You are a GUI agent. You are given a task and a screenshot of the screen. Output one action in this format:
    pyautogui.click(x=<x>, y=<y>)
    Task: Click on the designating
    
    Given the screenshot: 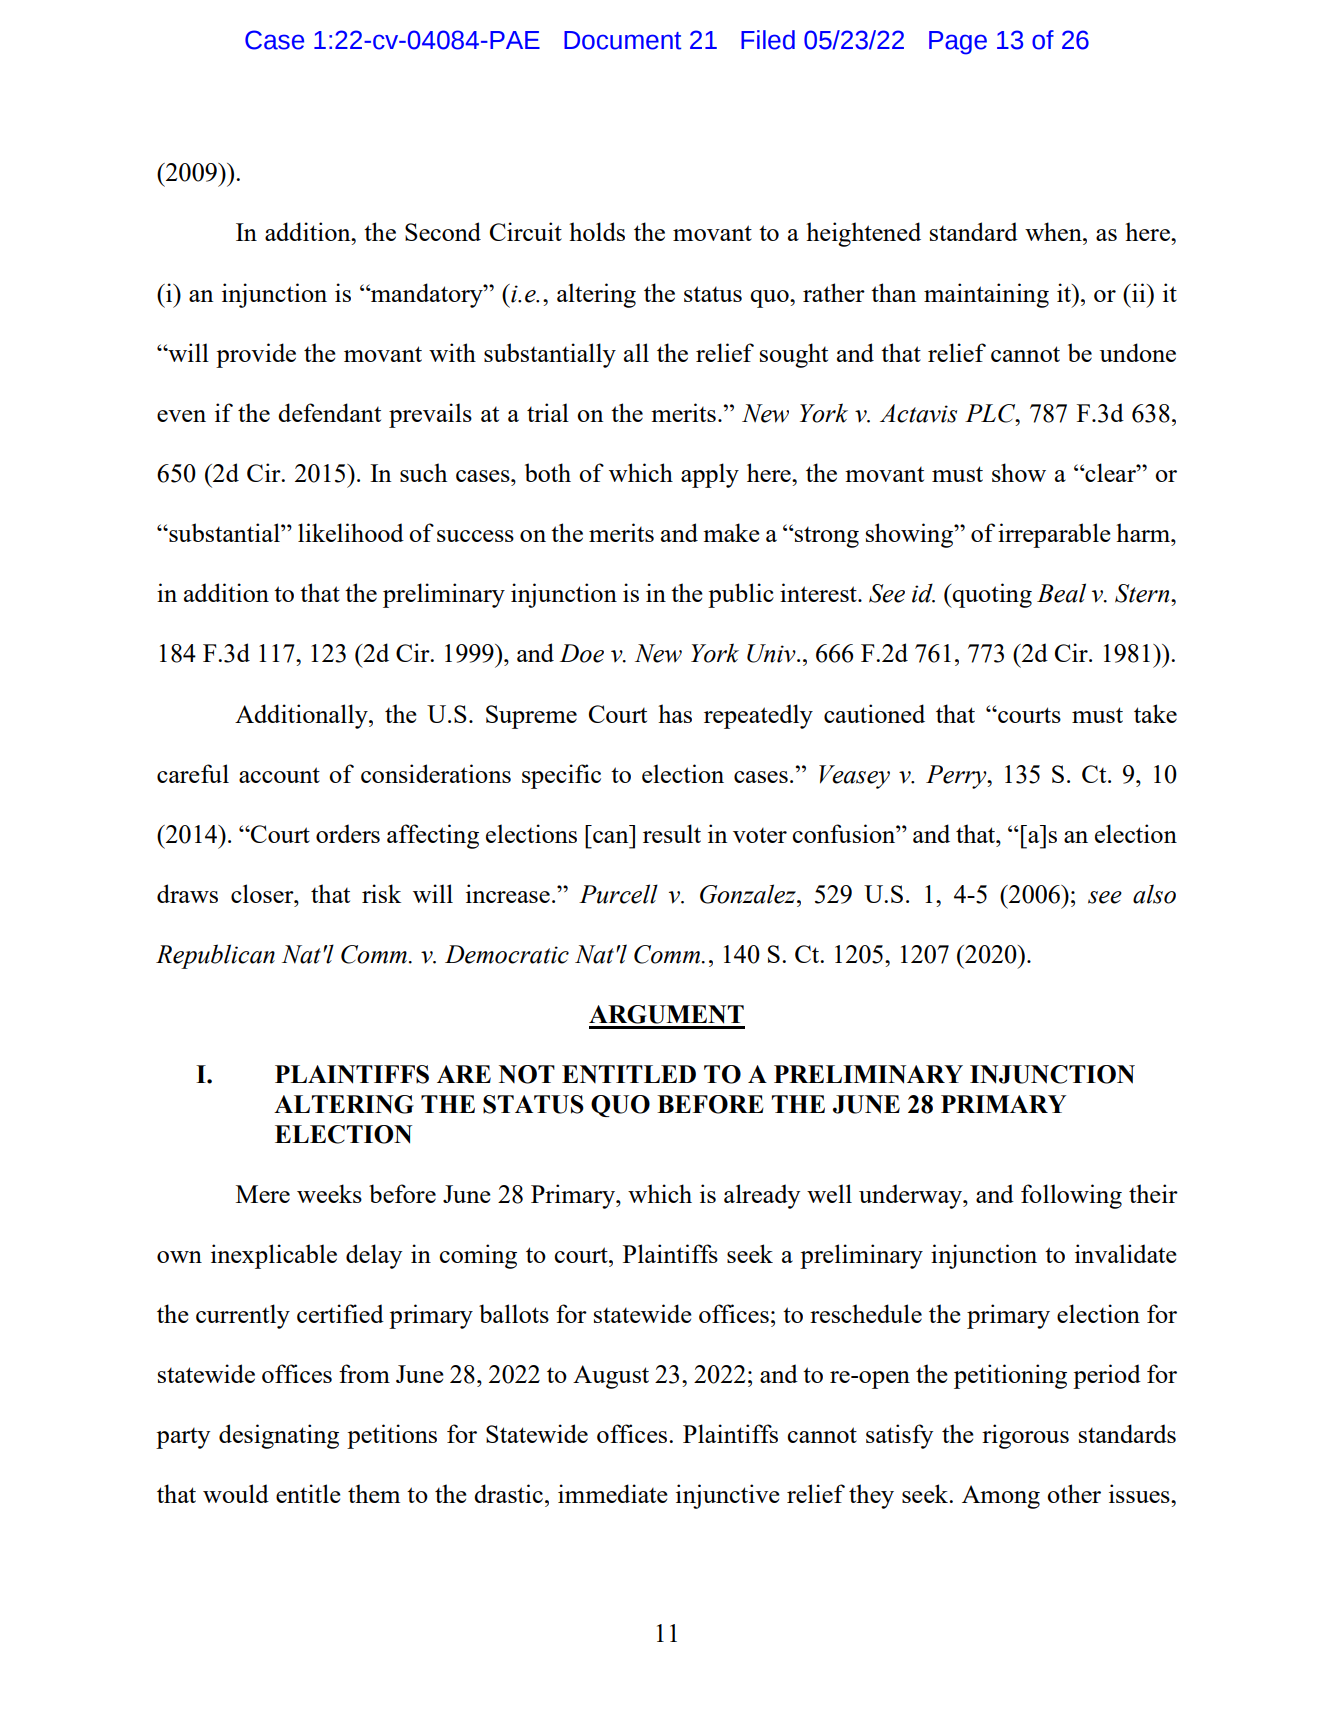 What is the action you would take?
    pyautogui.click(x=279, y=1436)
